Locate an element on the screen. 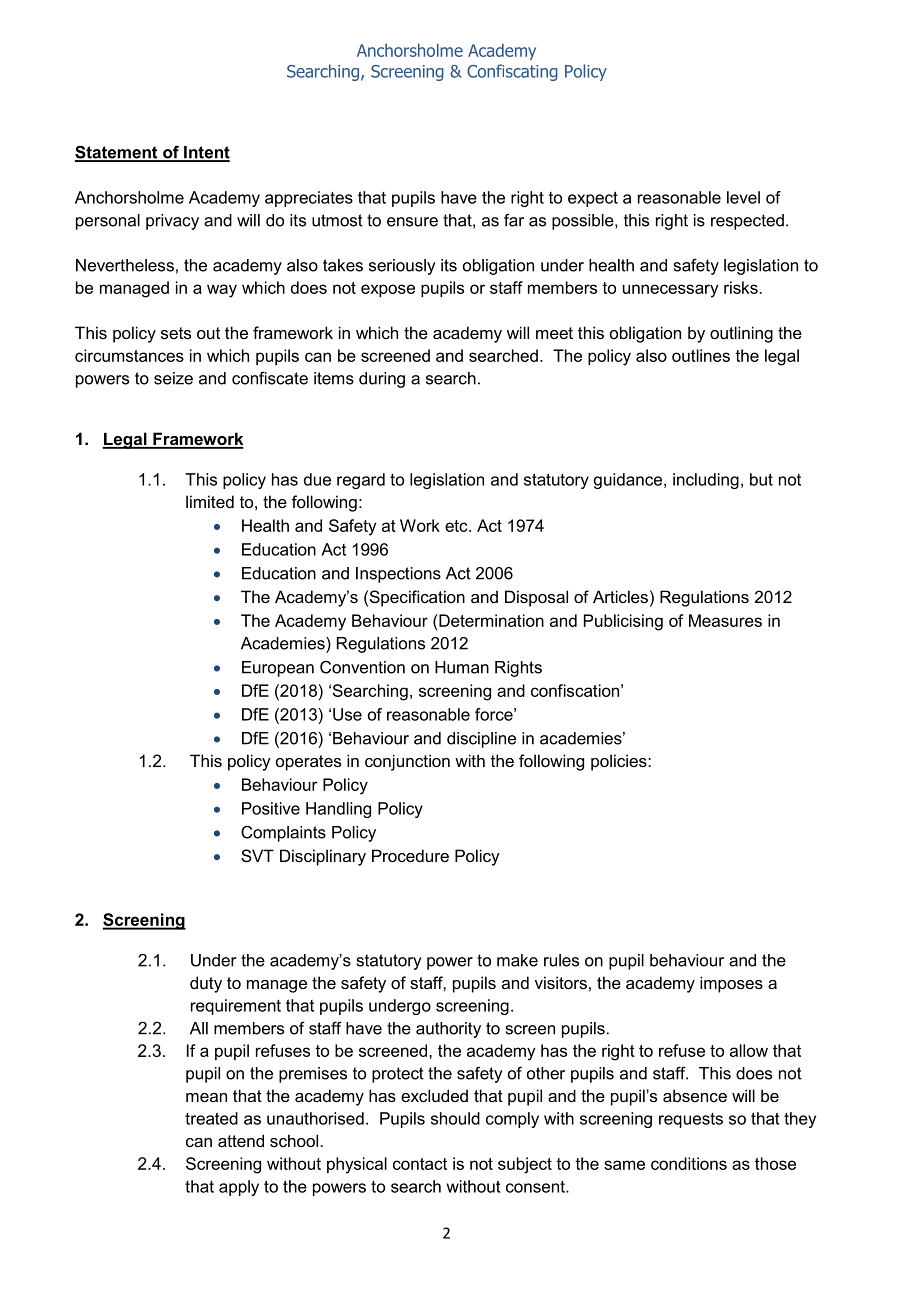 The height and width of the screenshot is (1308, 924). European is located at coordinates (278, 669).
